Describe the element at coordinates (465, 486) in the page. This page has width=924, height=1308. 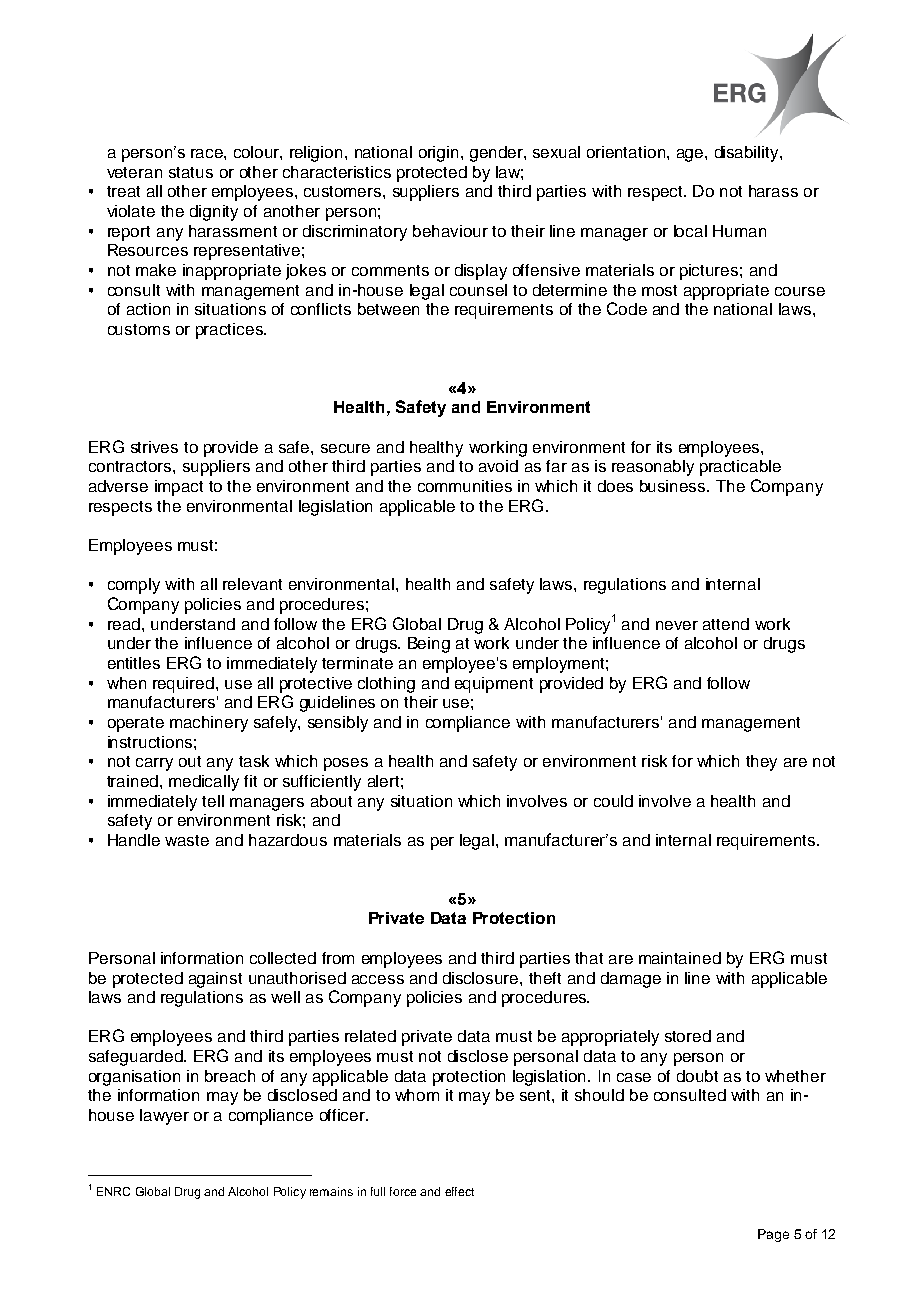
I see `communities` at that location.
